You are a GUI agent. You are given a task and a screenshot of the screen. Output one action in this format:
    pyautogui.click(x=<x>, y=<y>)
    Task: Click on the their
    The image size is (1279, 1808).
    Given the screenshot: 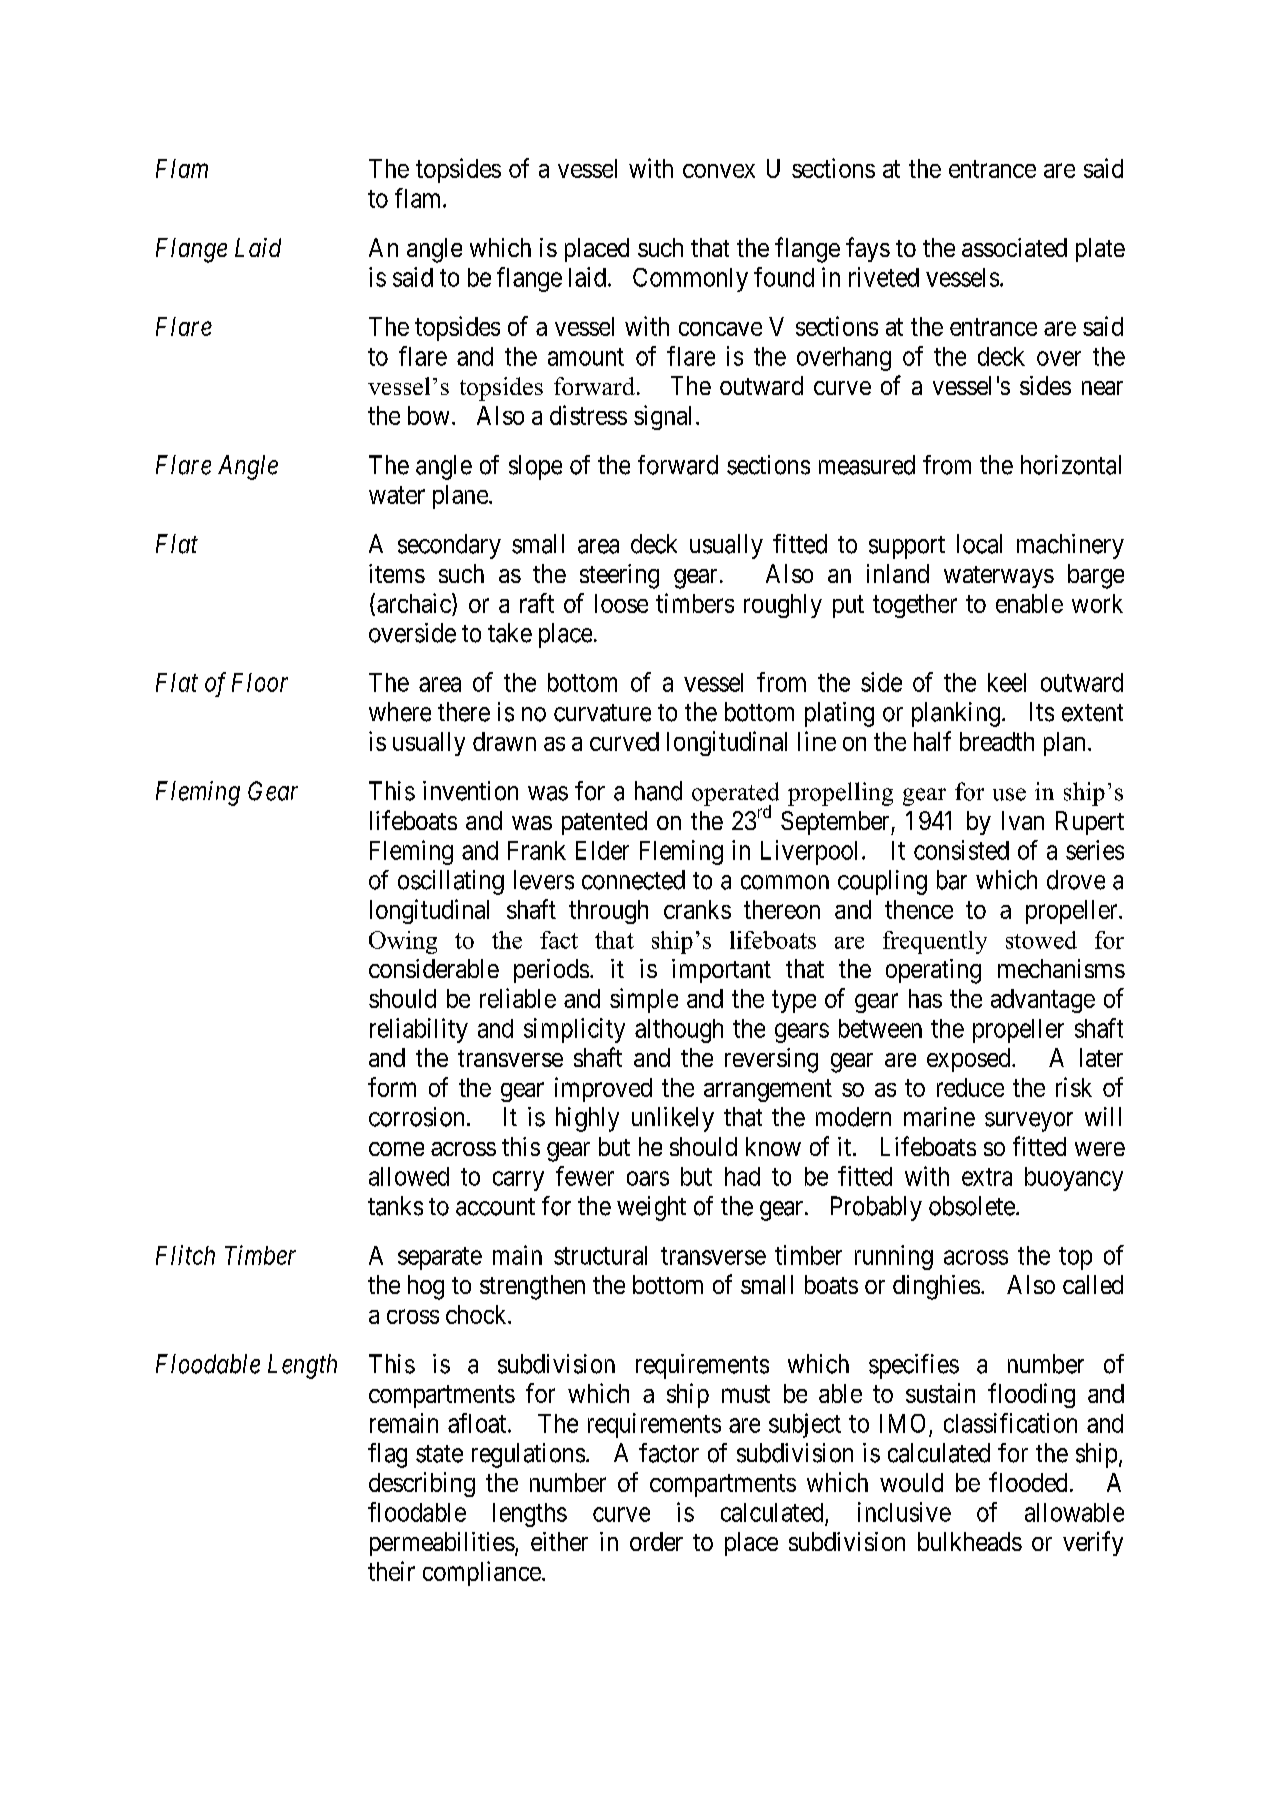 What is the action you would take?
    pyautogui.click(x=391, y=1571)
